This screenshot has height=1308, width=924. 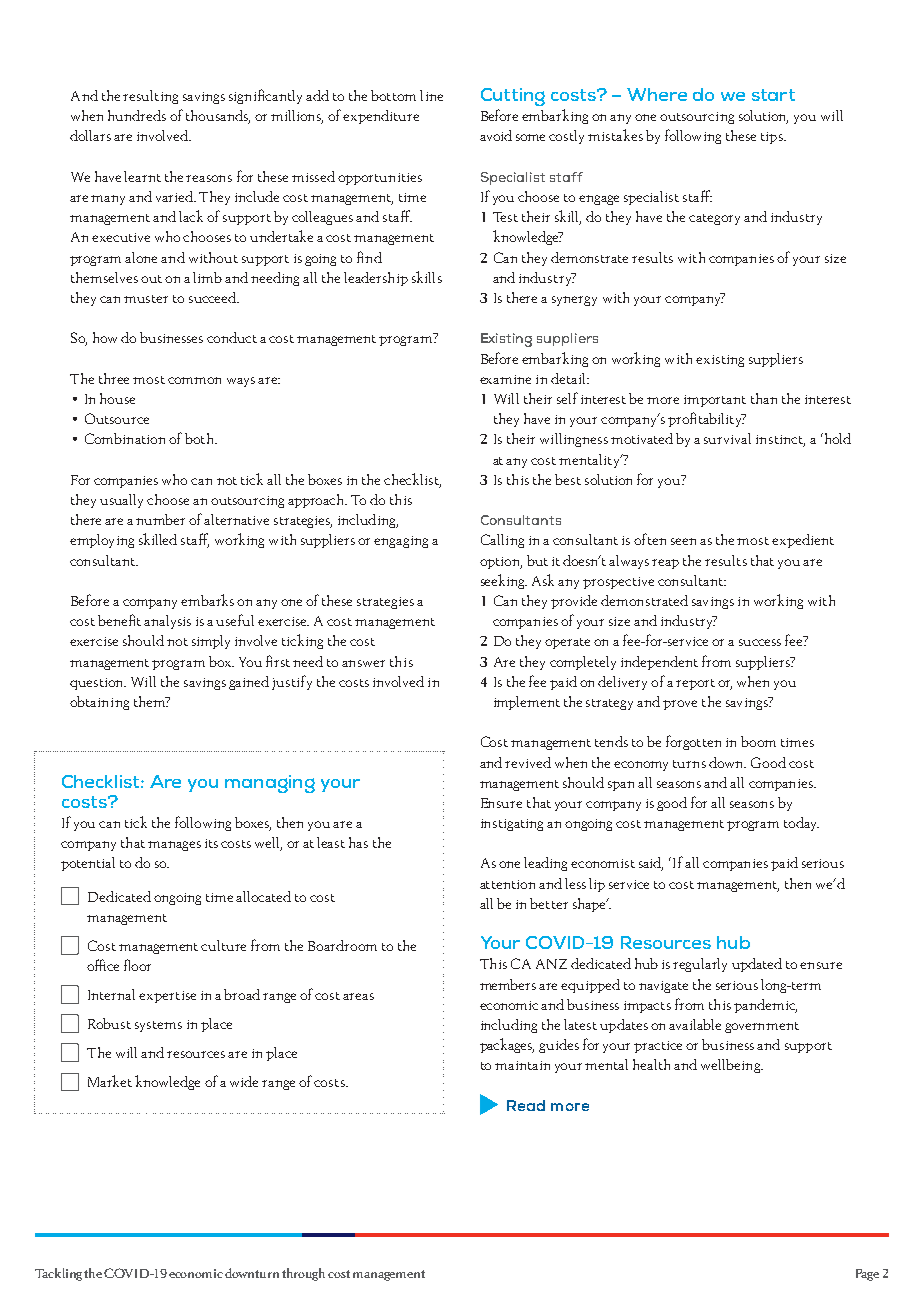 I want to click on avoid, so click(x=496, y=135).
